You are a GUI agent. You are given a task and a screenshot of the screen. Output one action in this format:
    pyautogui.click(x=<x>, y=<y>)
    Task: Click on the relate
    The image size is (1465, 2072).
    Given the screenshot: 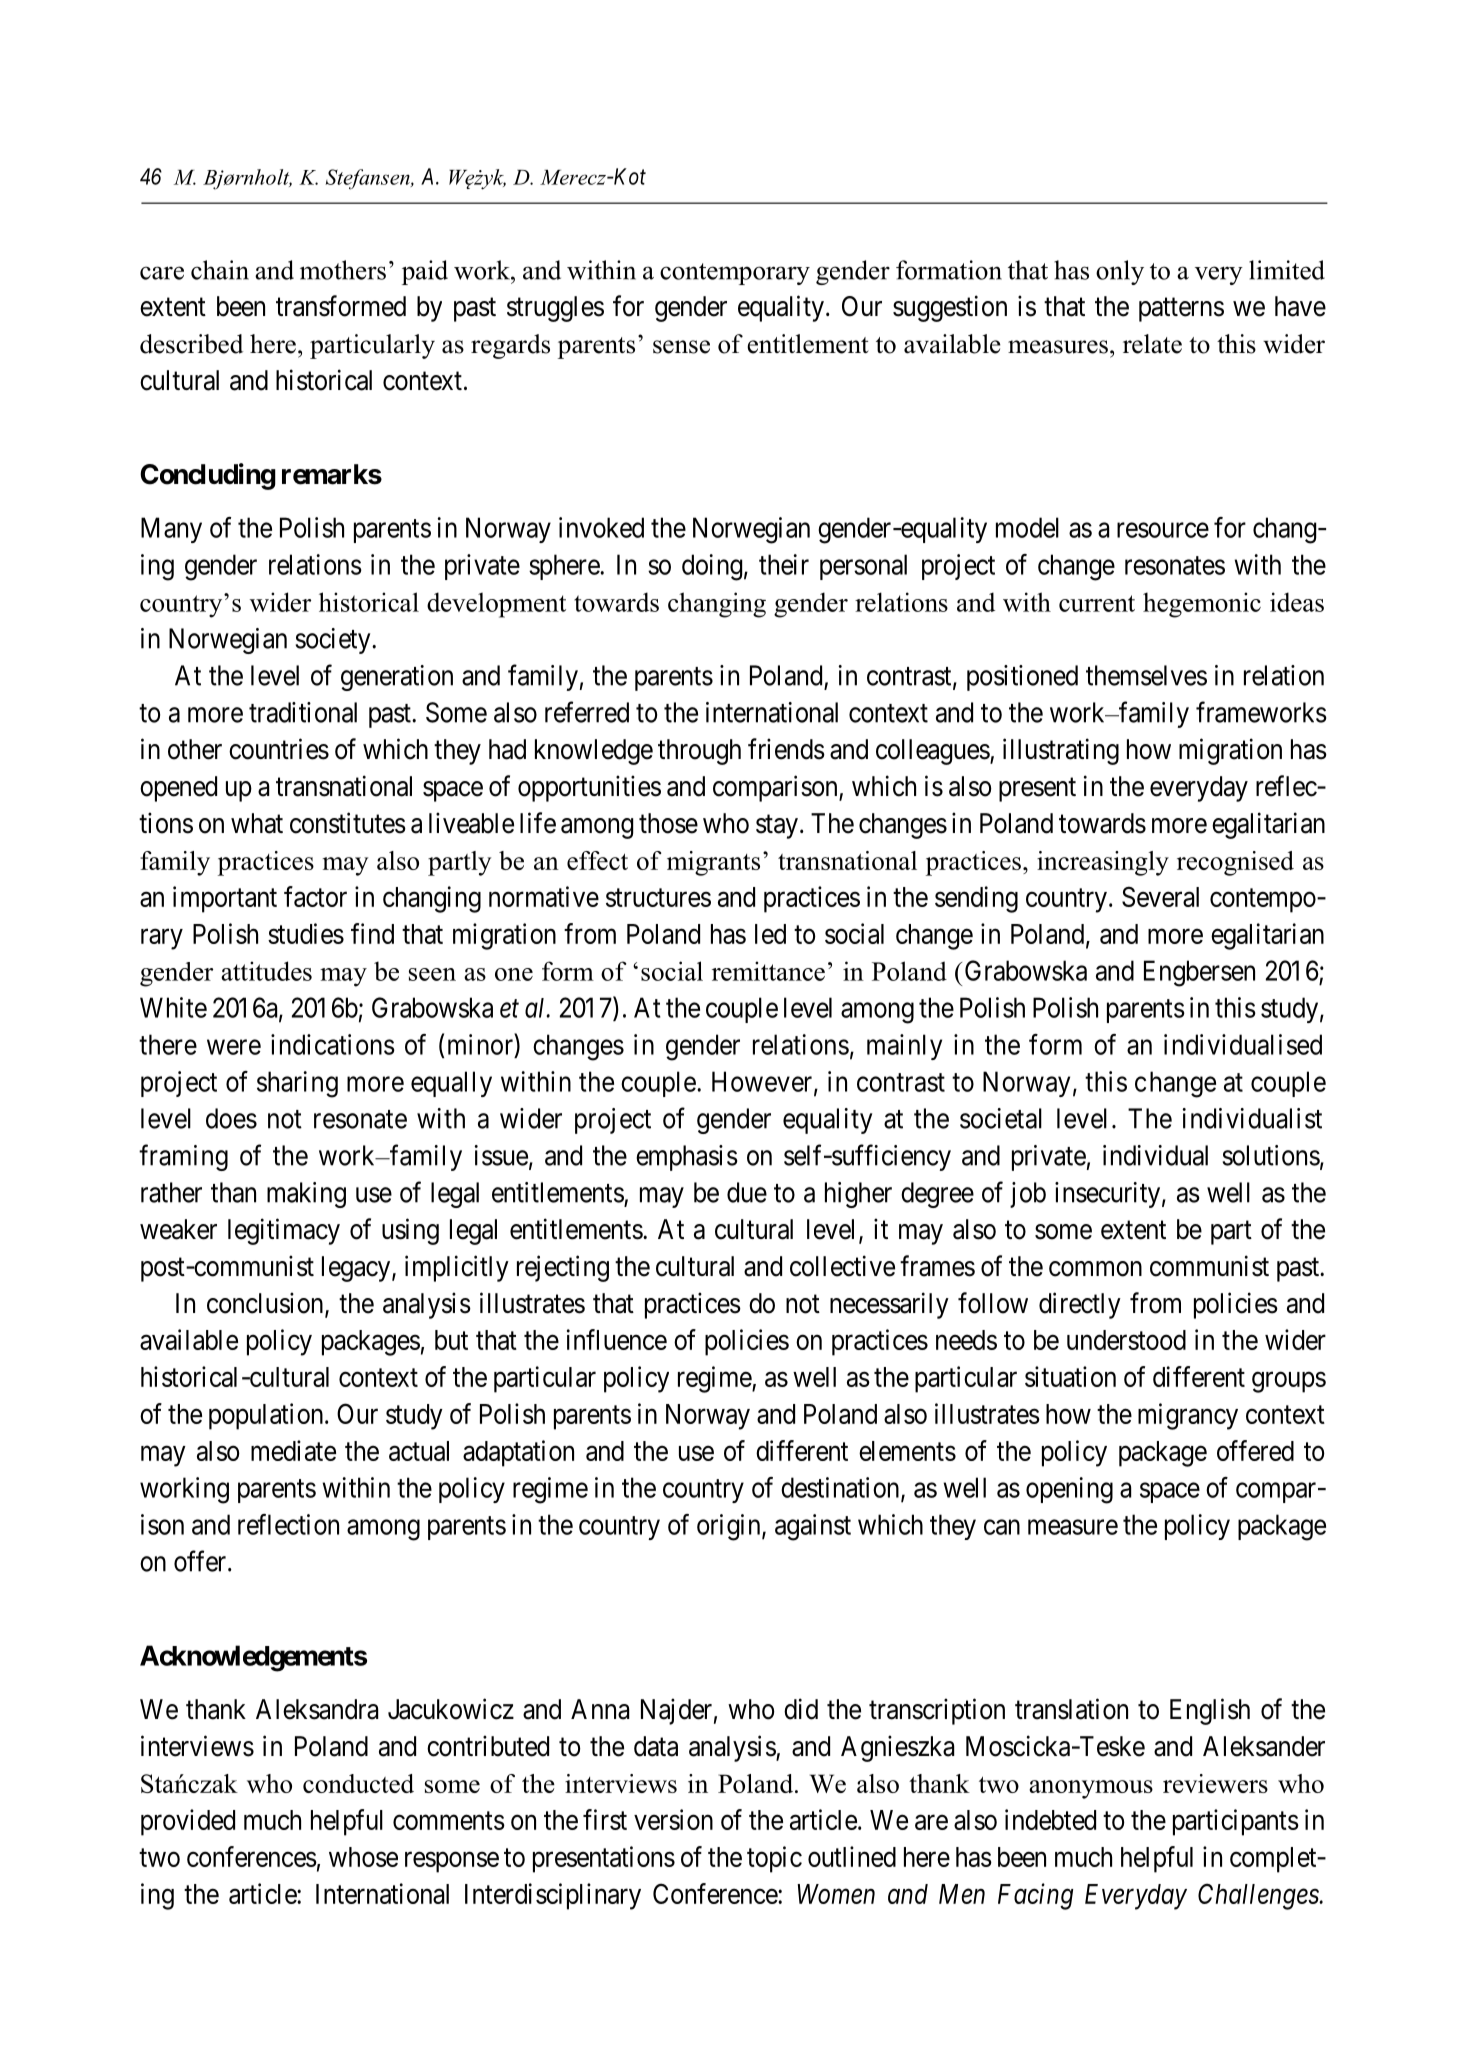 What is the action you would take?
    pyautogui.click(x=1152, y=344)
